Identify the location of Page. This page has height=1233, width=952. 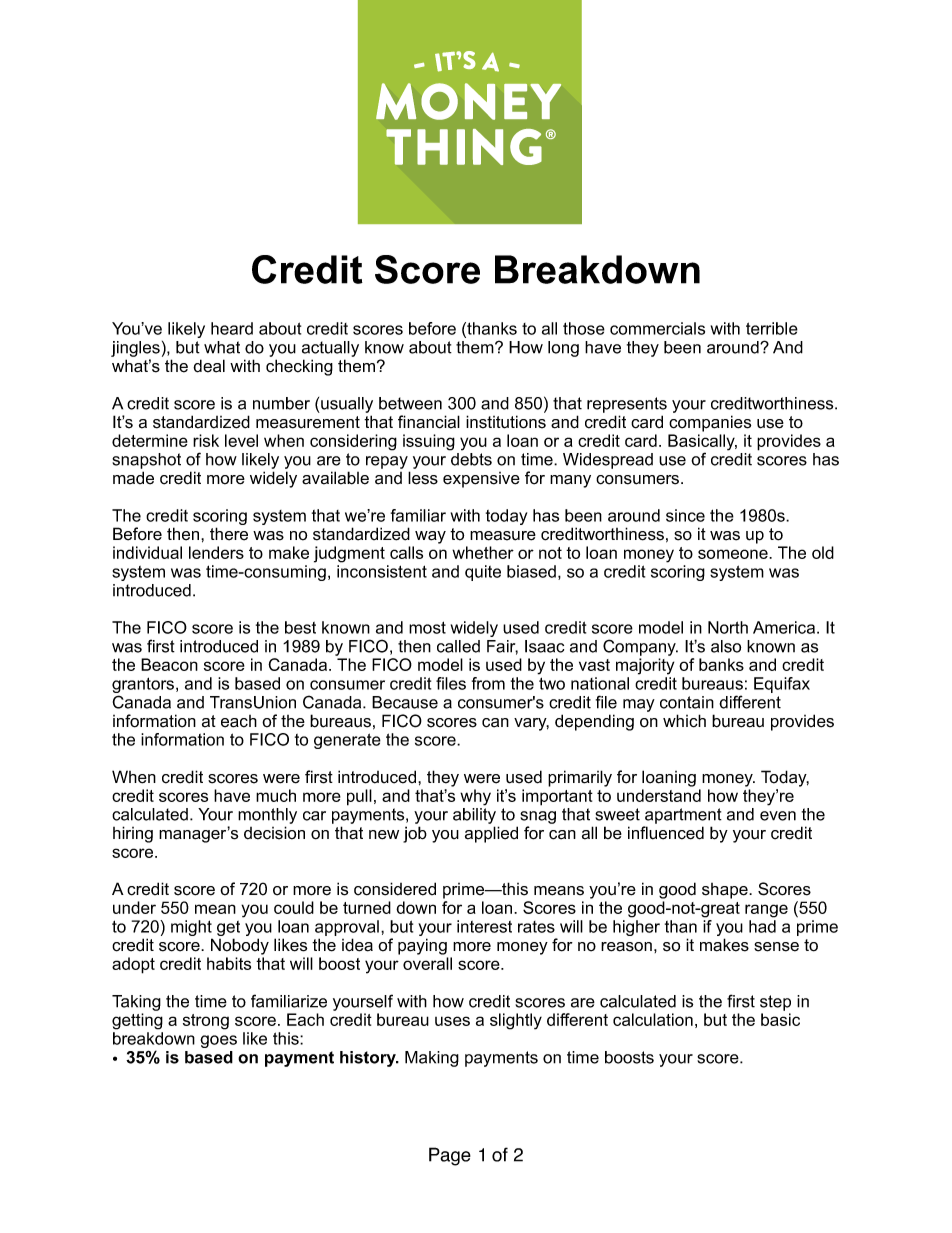
(450, 1156).
